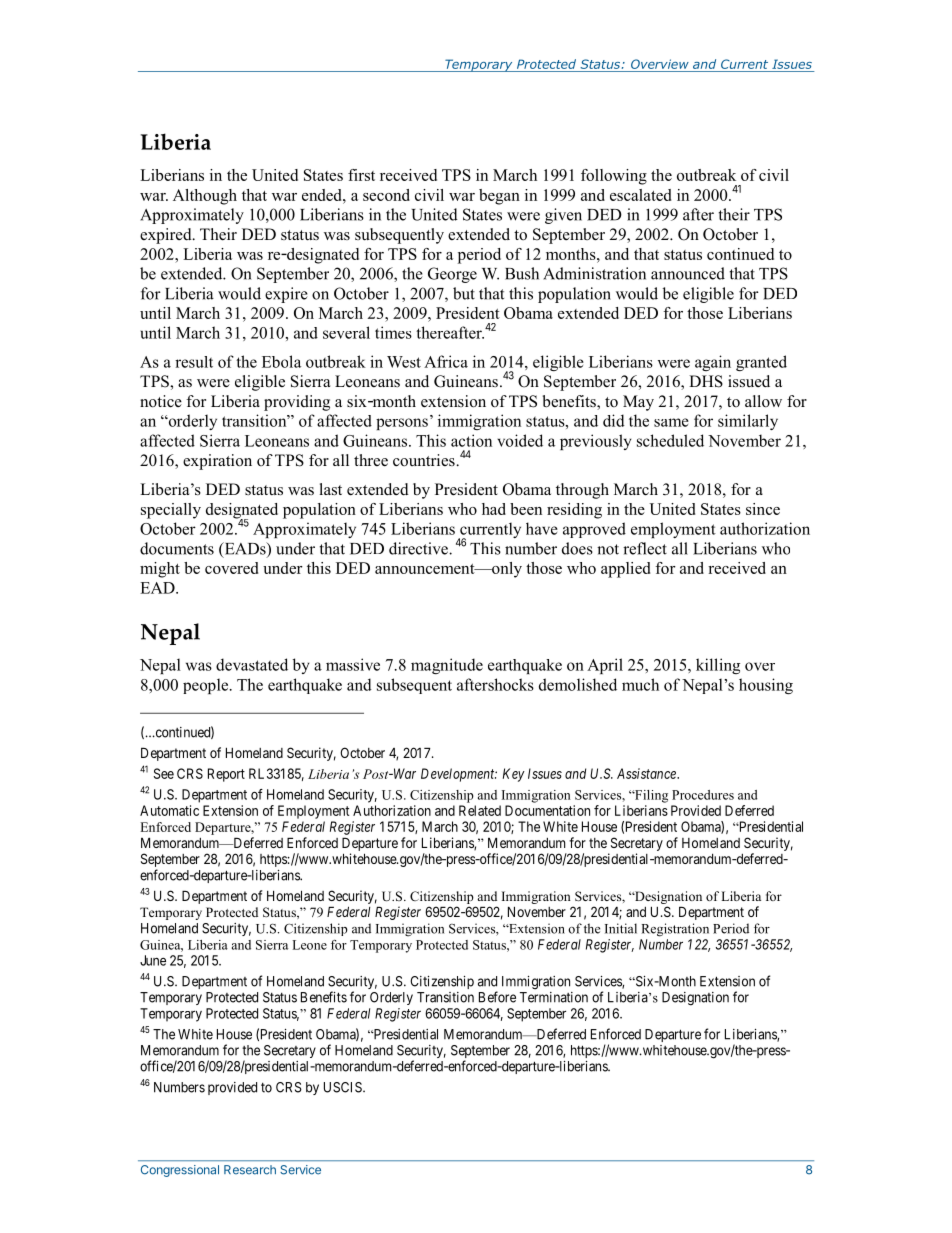 This document has width=952, height=1233. I want to click on killing, so click(718, 666).
